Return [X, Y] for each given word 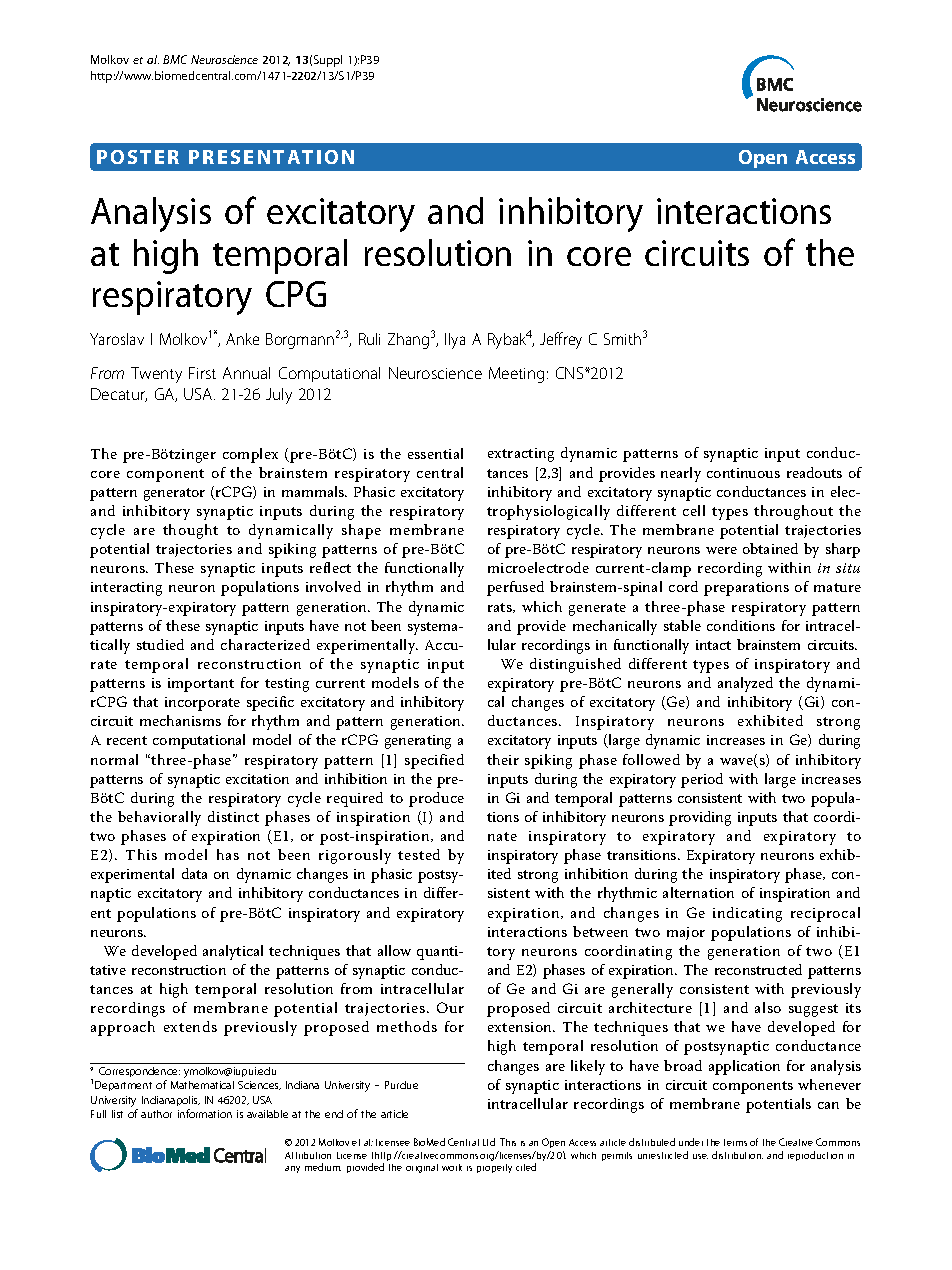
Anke [242, 339]
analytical [233, 952]
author [156, 1114]
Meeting [518, 375]
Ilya [455, 341]
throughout [793, 512]
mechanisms [180, 720]
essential [435, 453]
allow [394, 950]
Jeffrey [561, 340]
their [503, 759]
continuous [743, 473]
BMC [175, 59]
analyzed [745, 684]
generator [174, 494]
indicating [747, 914]
